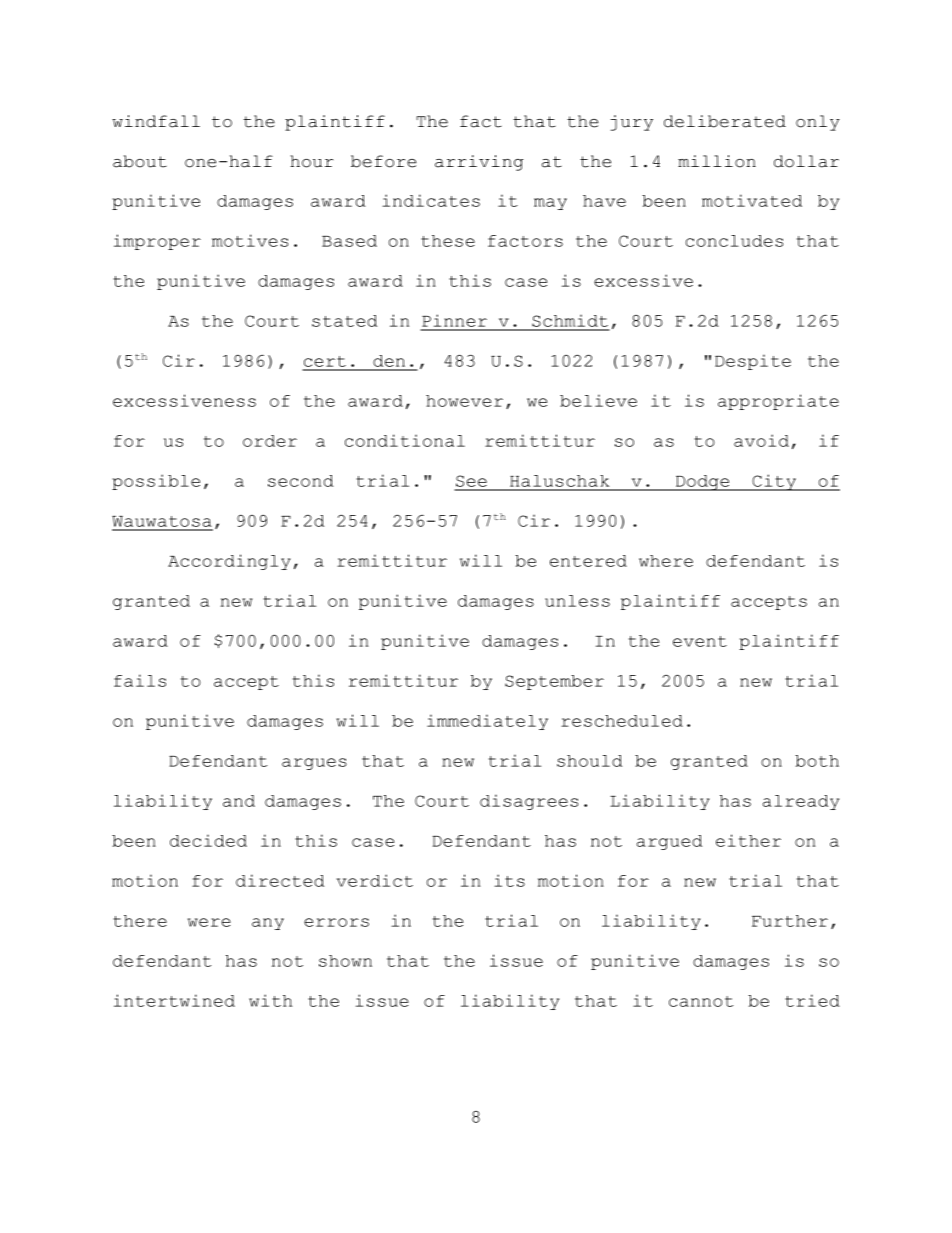 This screenshot has width=952, height=1233. What do you see at coordinates (666, 561) in the screenshot?
I see `where` at bounding box center [666, 561].
